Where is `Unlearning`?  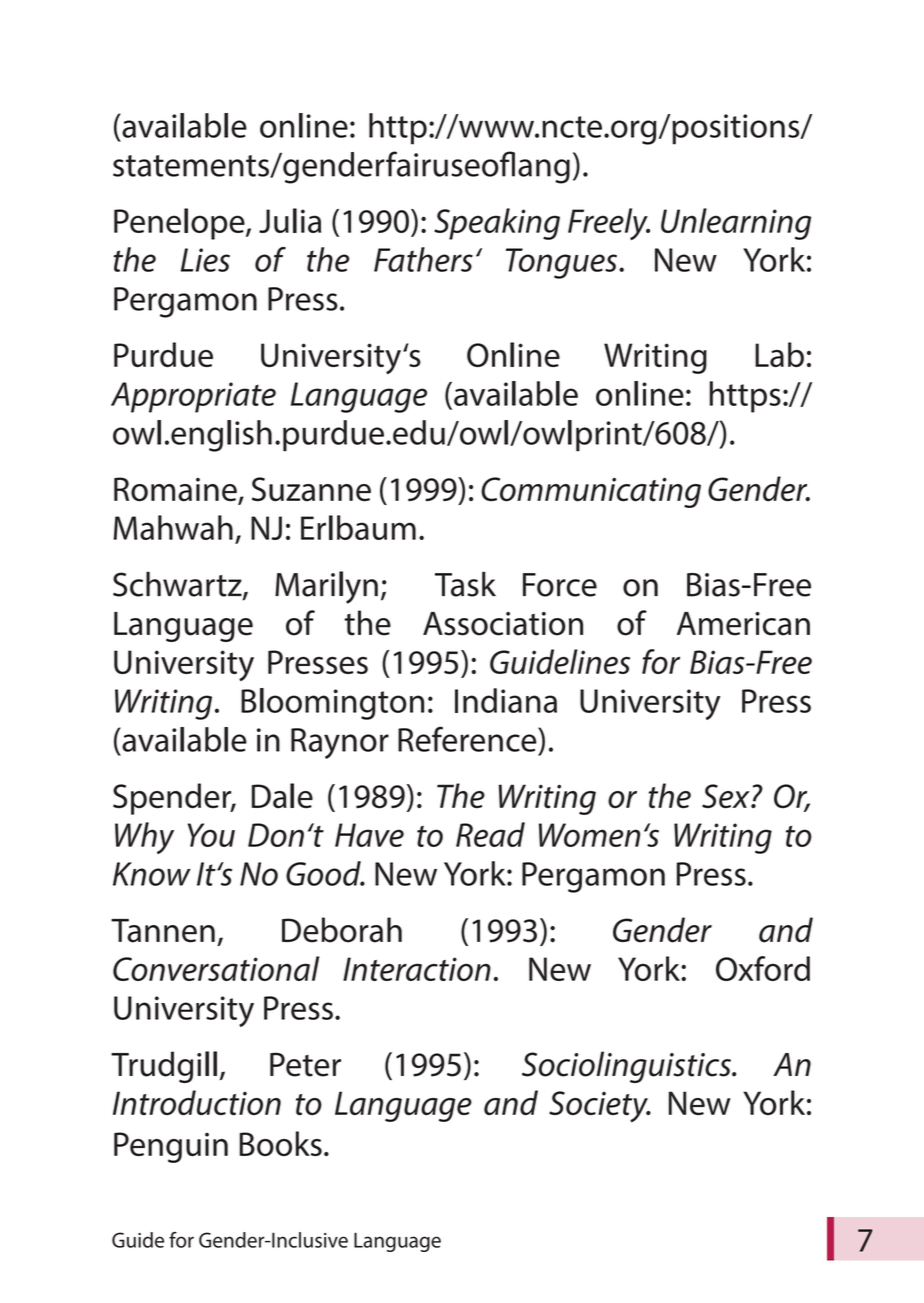
Unlearning is located at coordinates (736, 224).
